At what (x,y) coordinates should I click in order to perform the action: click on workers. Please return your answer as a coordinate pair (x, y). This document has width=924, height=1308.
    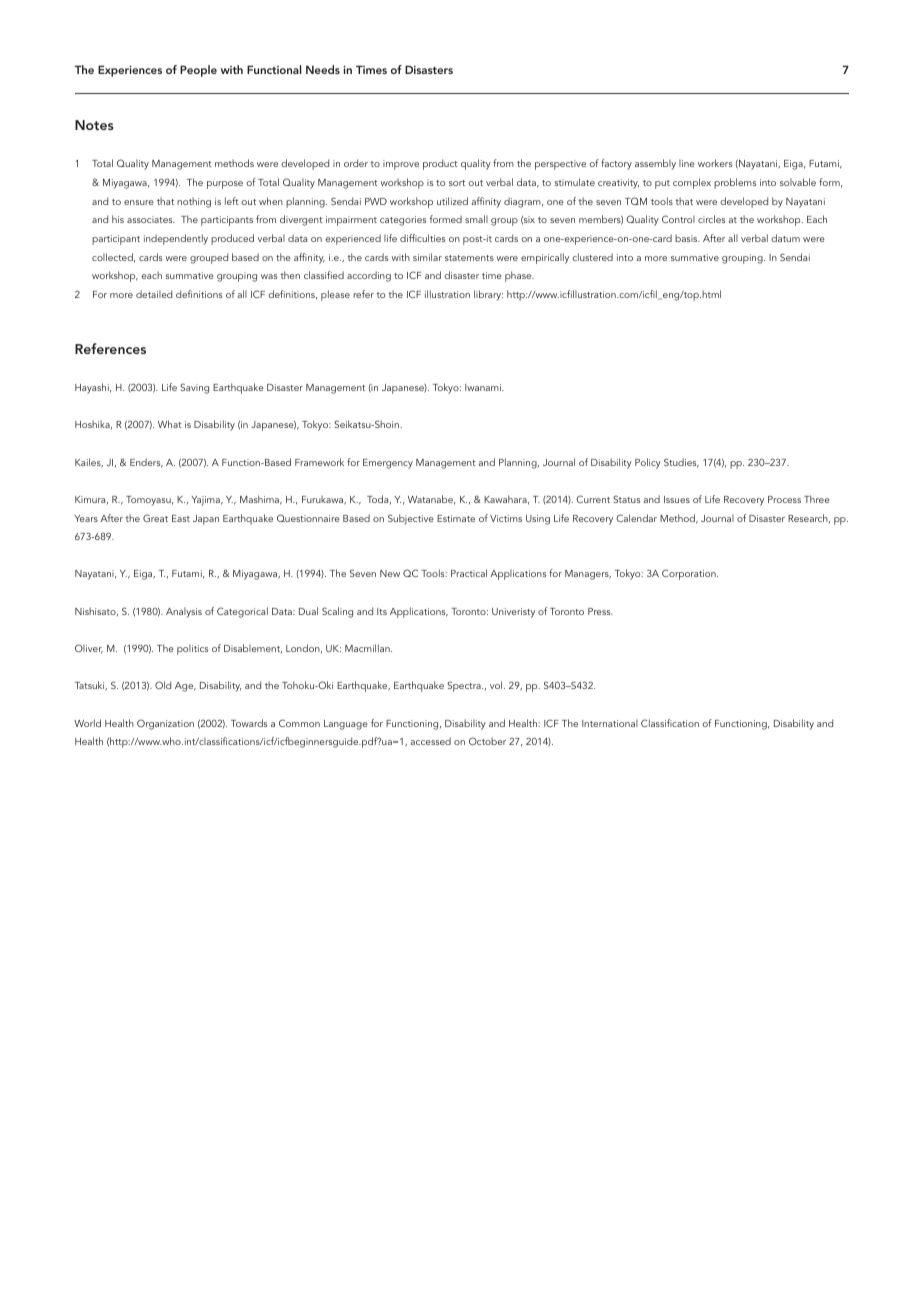
    Looking at the image, I should click on (715, 163).
